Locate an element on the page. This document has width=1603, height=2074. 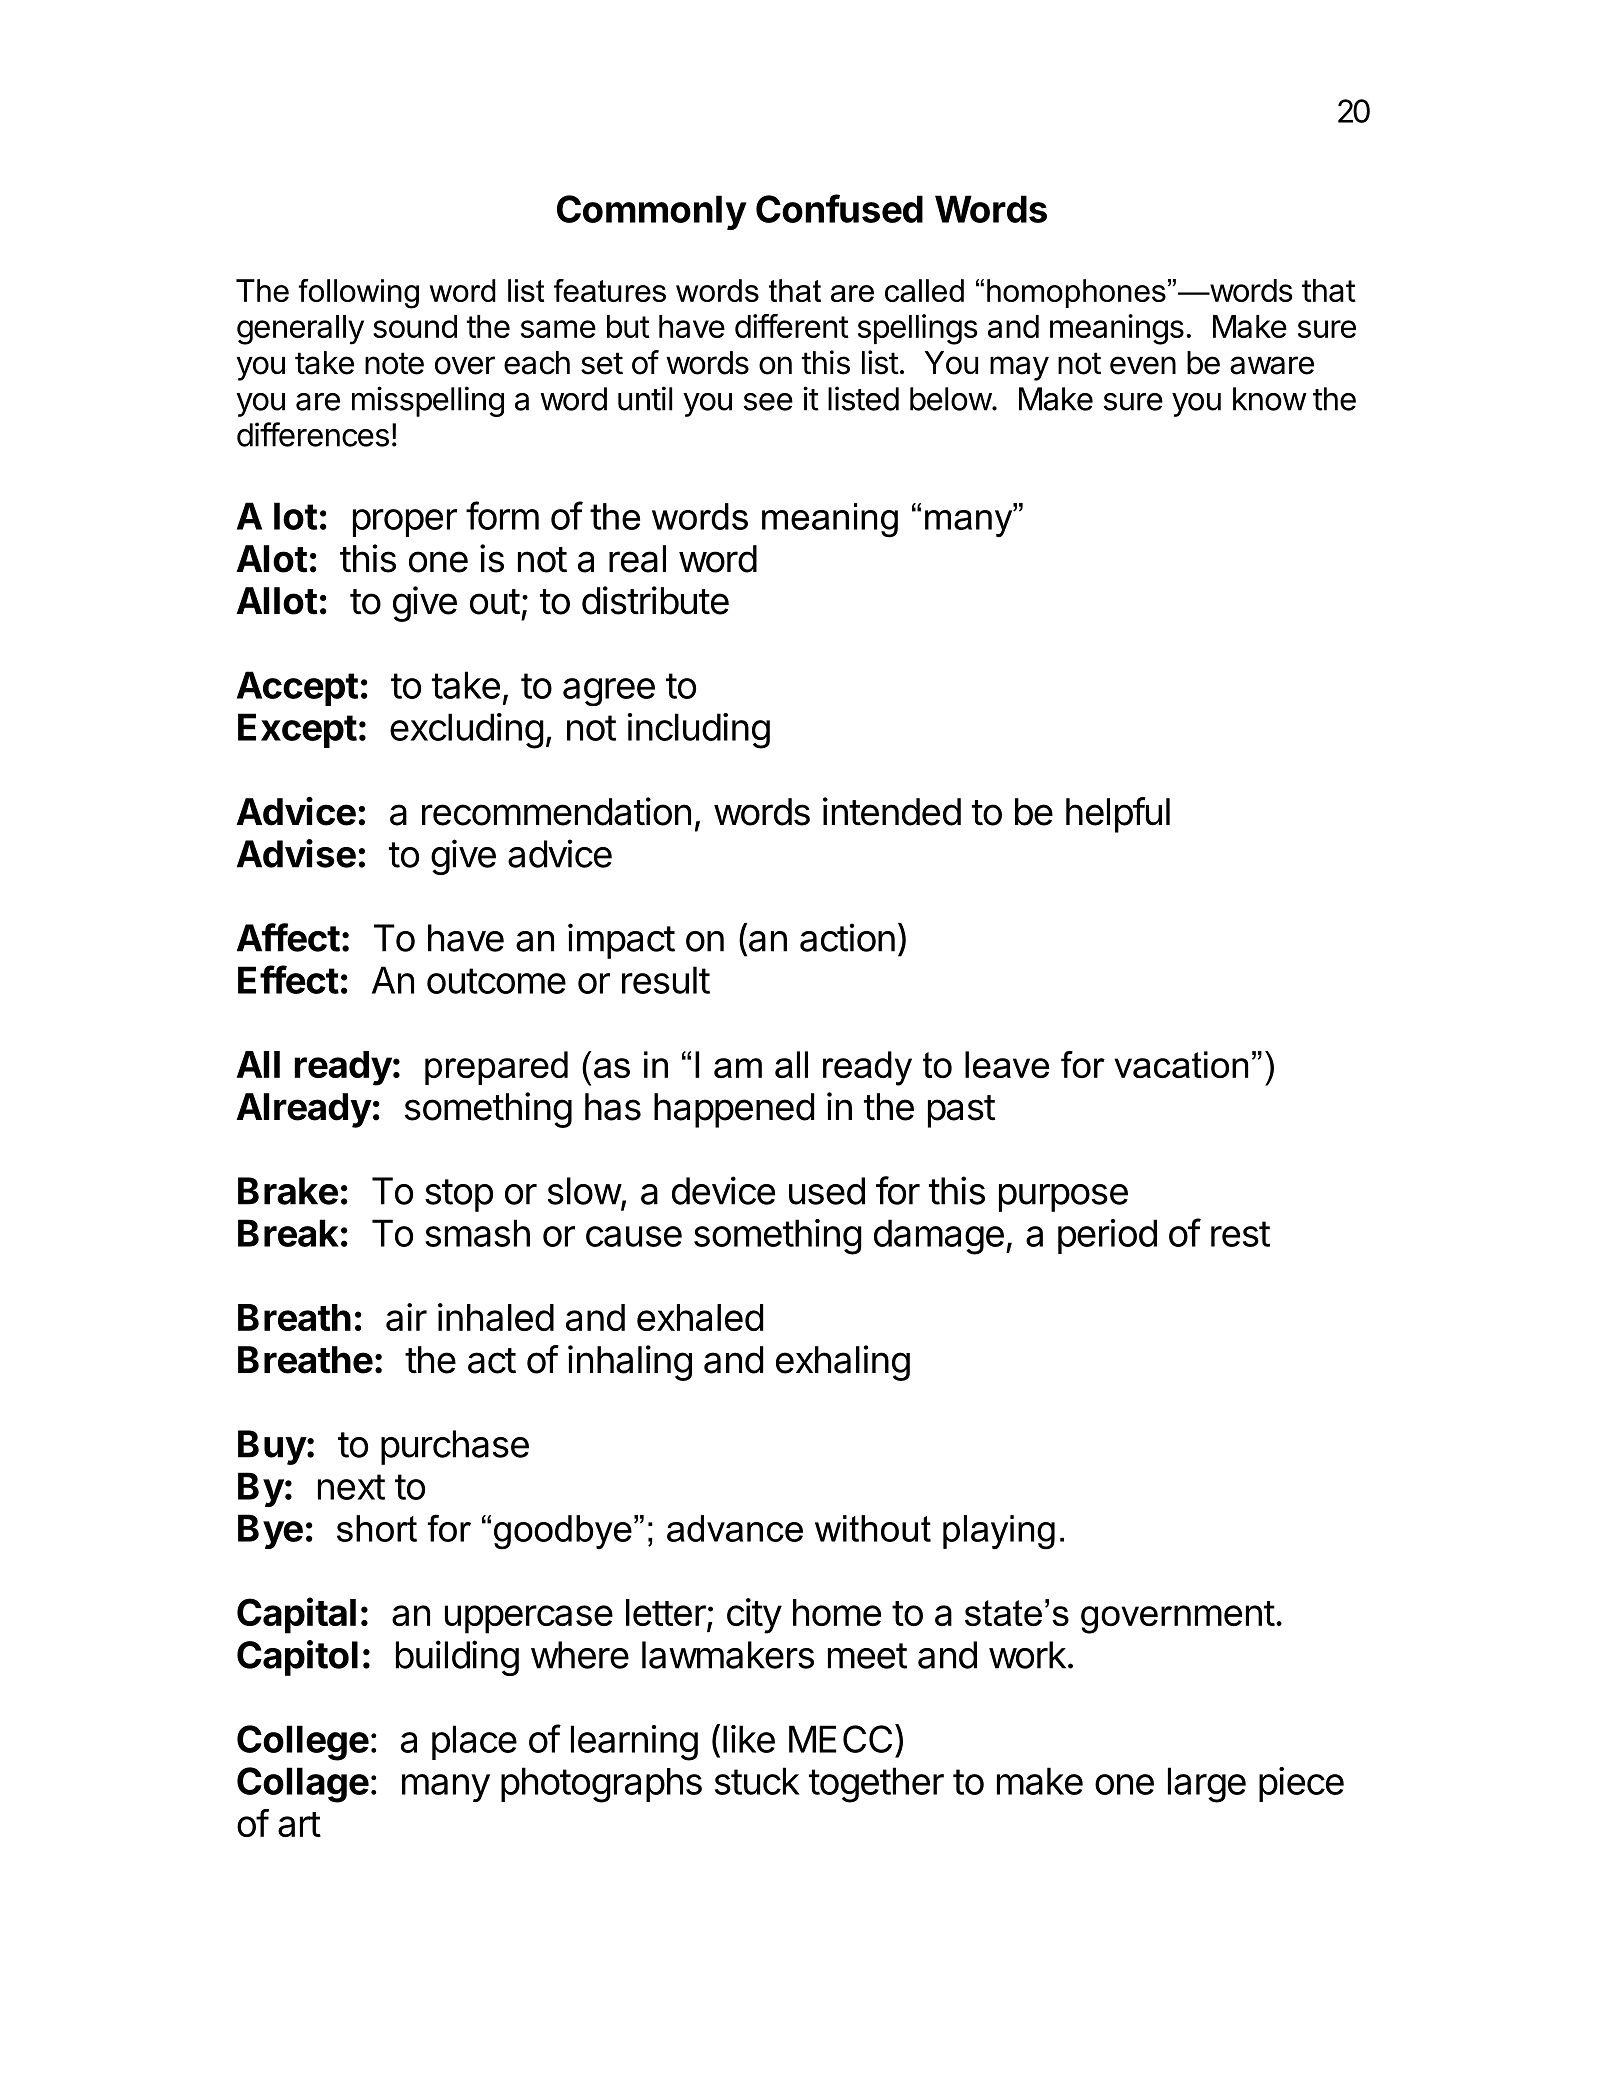
exhaling is located at coordinates (843, 1363).
